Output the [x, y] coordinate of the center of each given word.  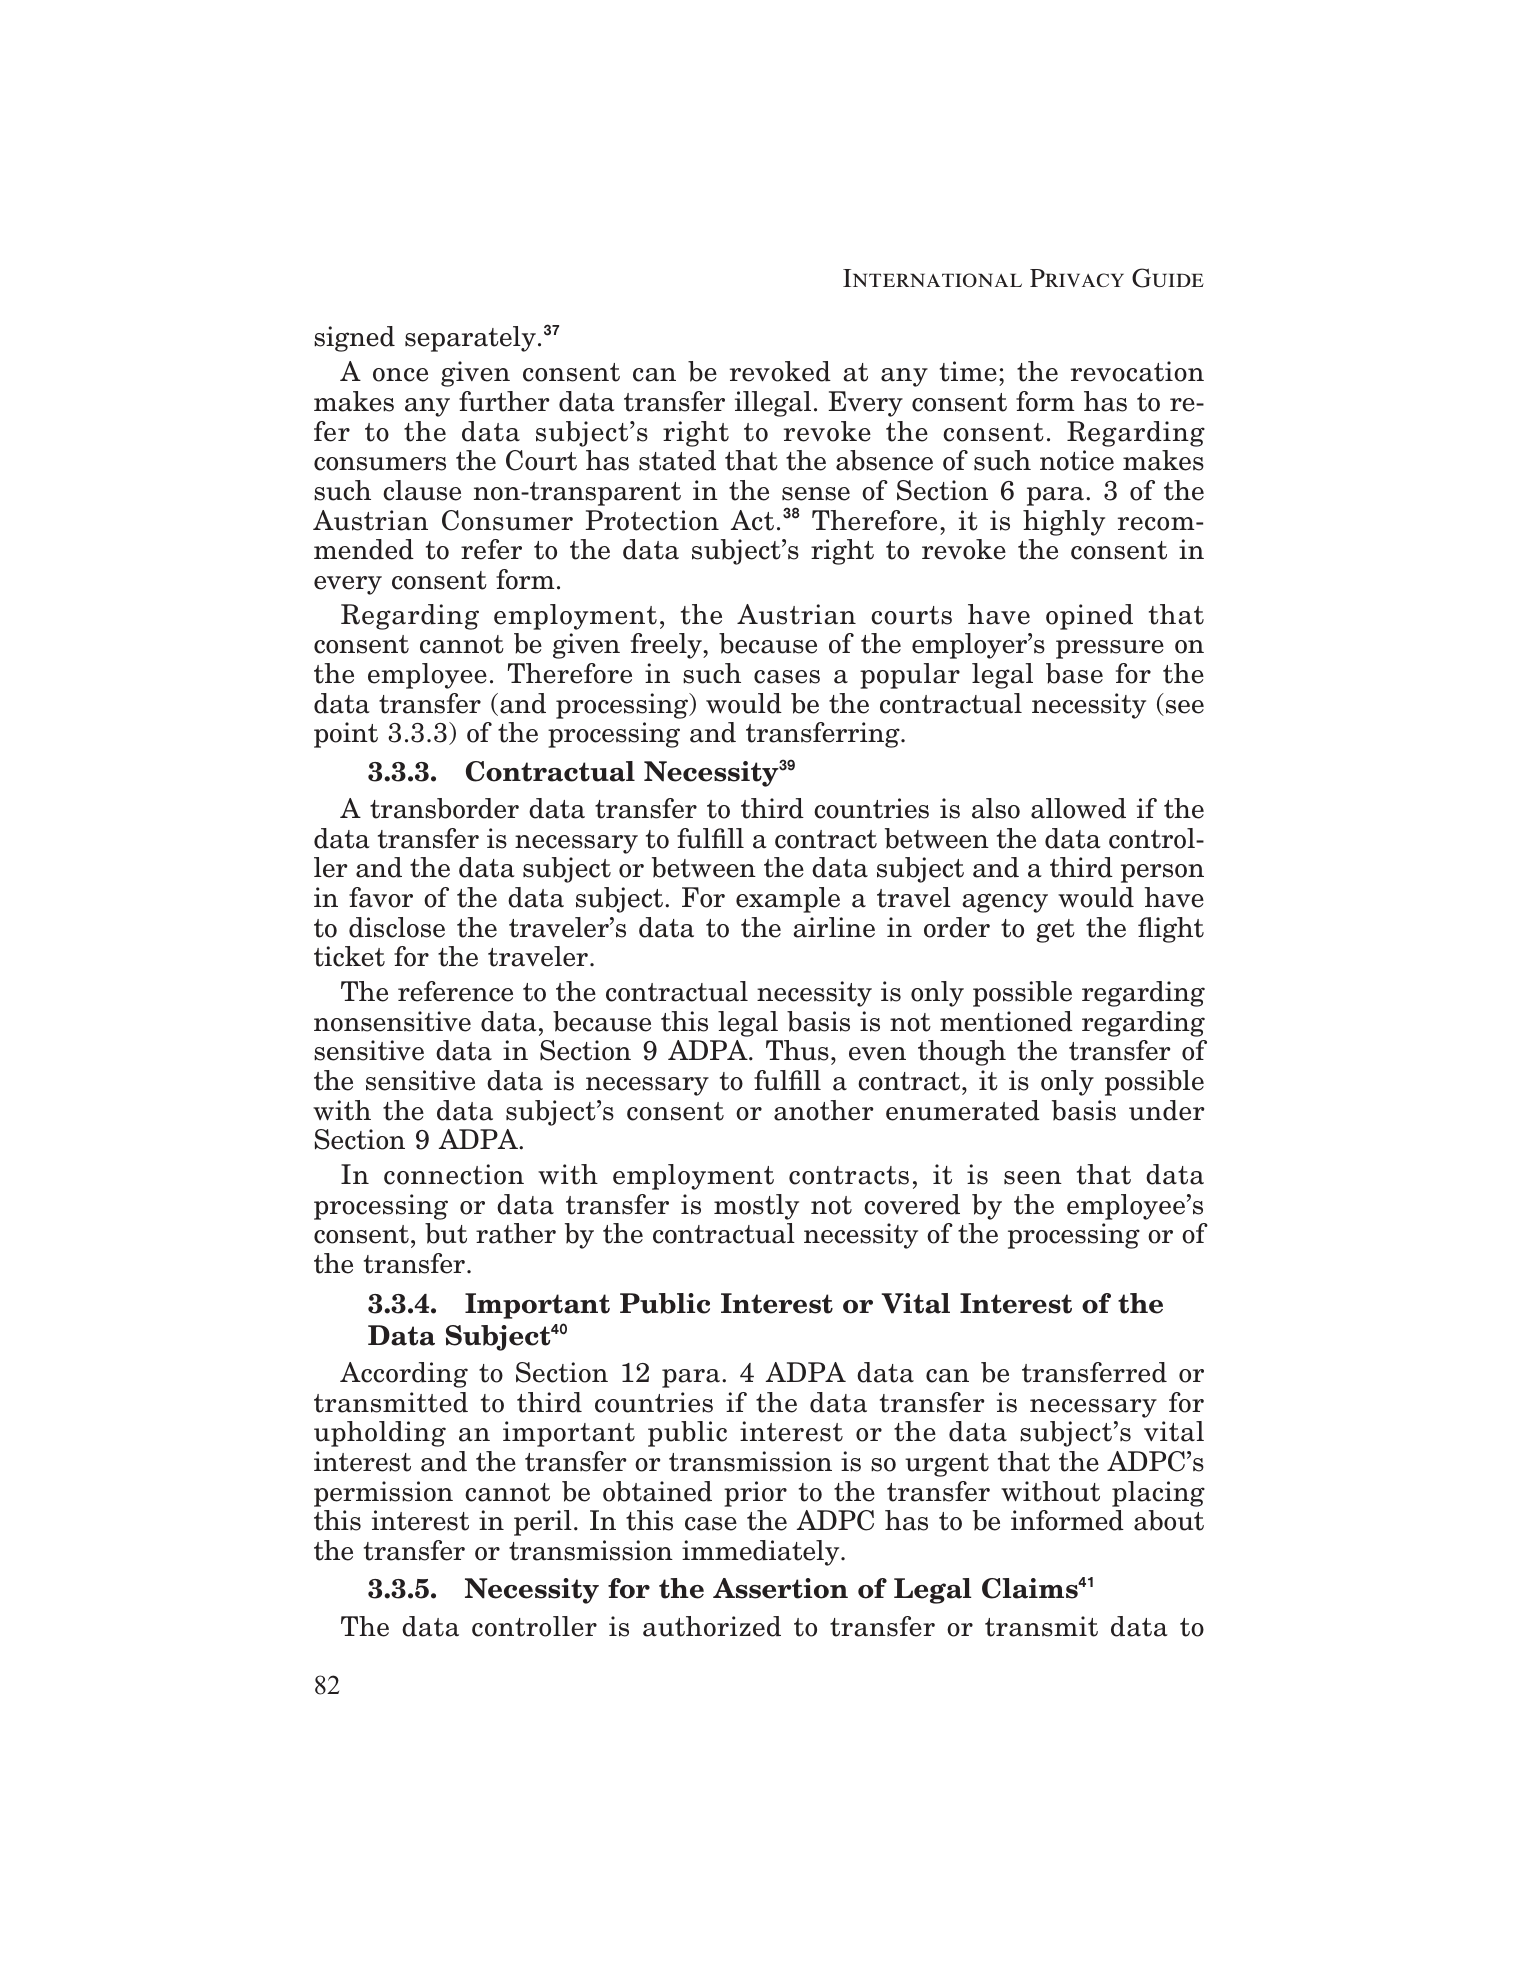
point [346, 735]
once [400, 375]
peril [543, 1523]
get [1055, 931]
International [932, 278]
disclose [397, 927]
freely [667, 646]
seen [1033, 1178]
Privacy [1077, 278]
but [446, 1233]
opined [1089, 617]
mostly [756, 1207]
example [788, 900]
